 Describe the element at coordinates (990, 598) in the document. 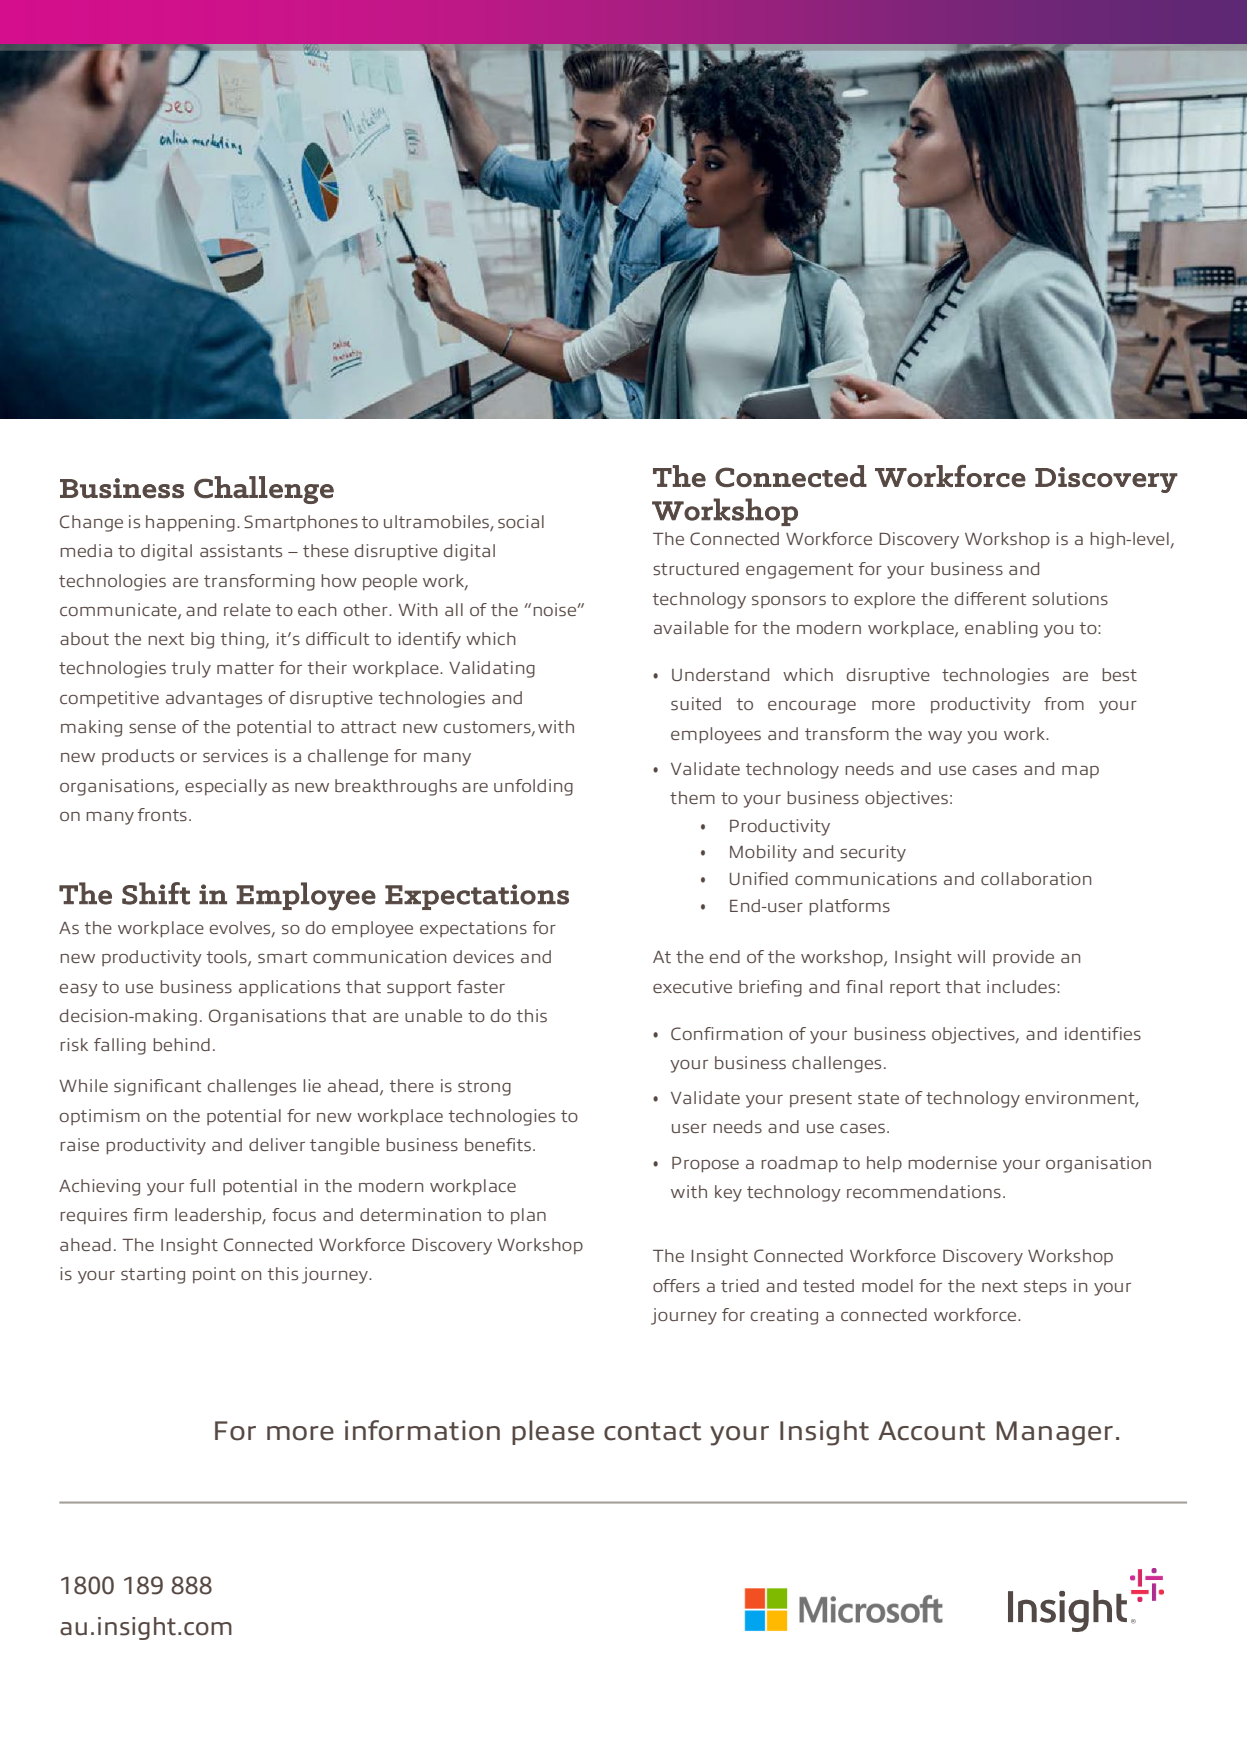

I see `different` at that location.
